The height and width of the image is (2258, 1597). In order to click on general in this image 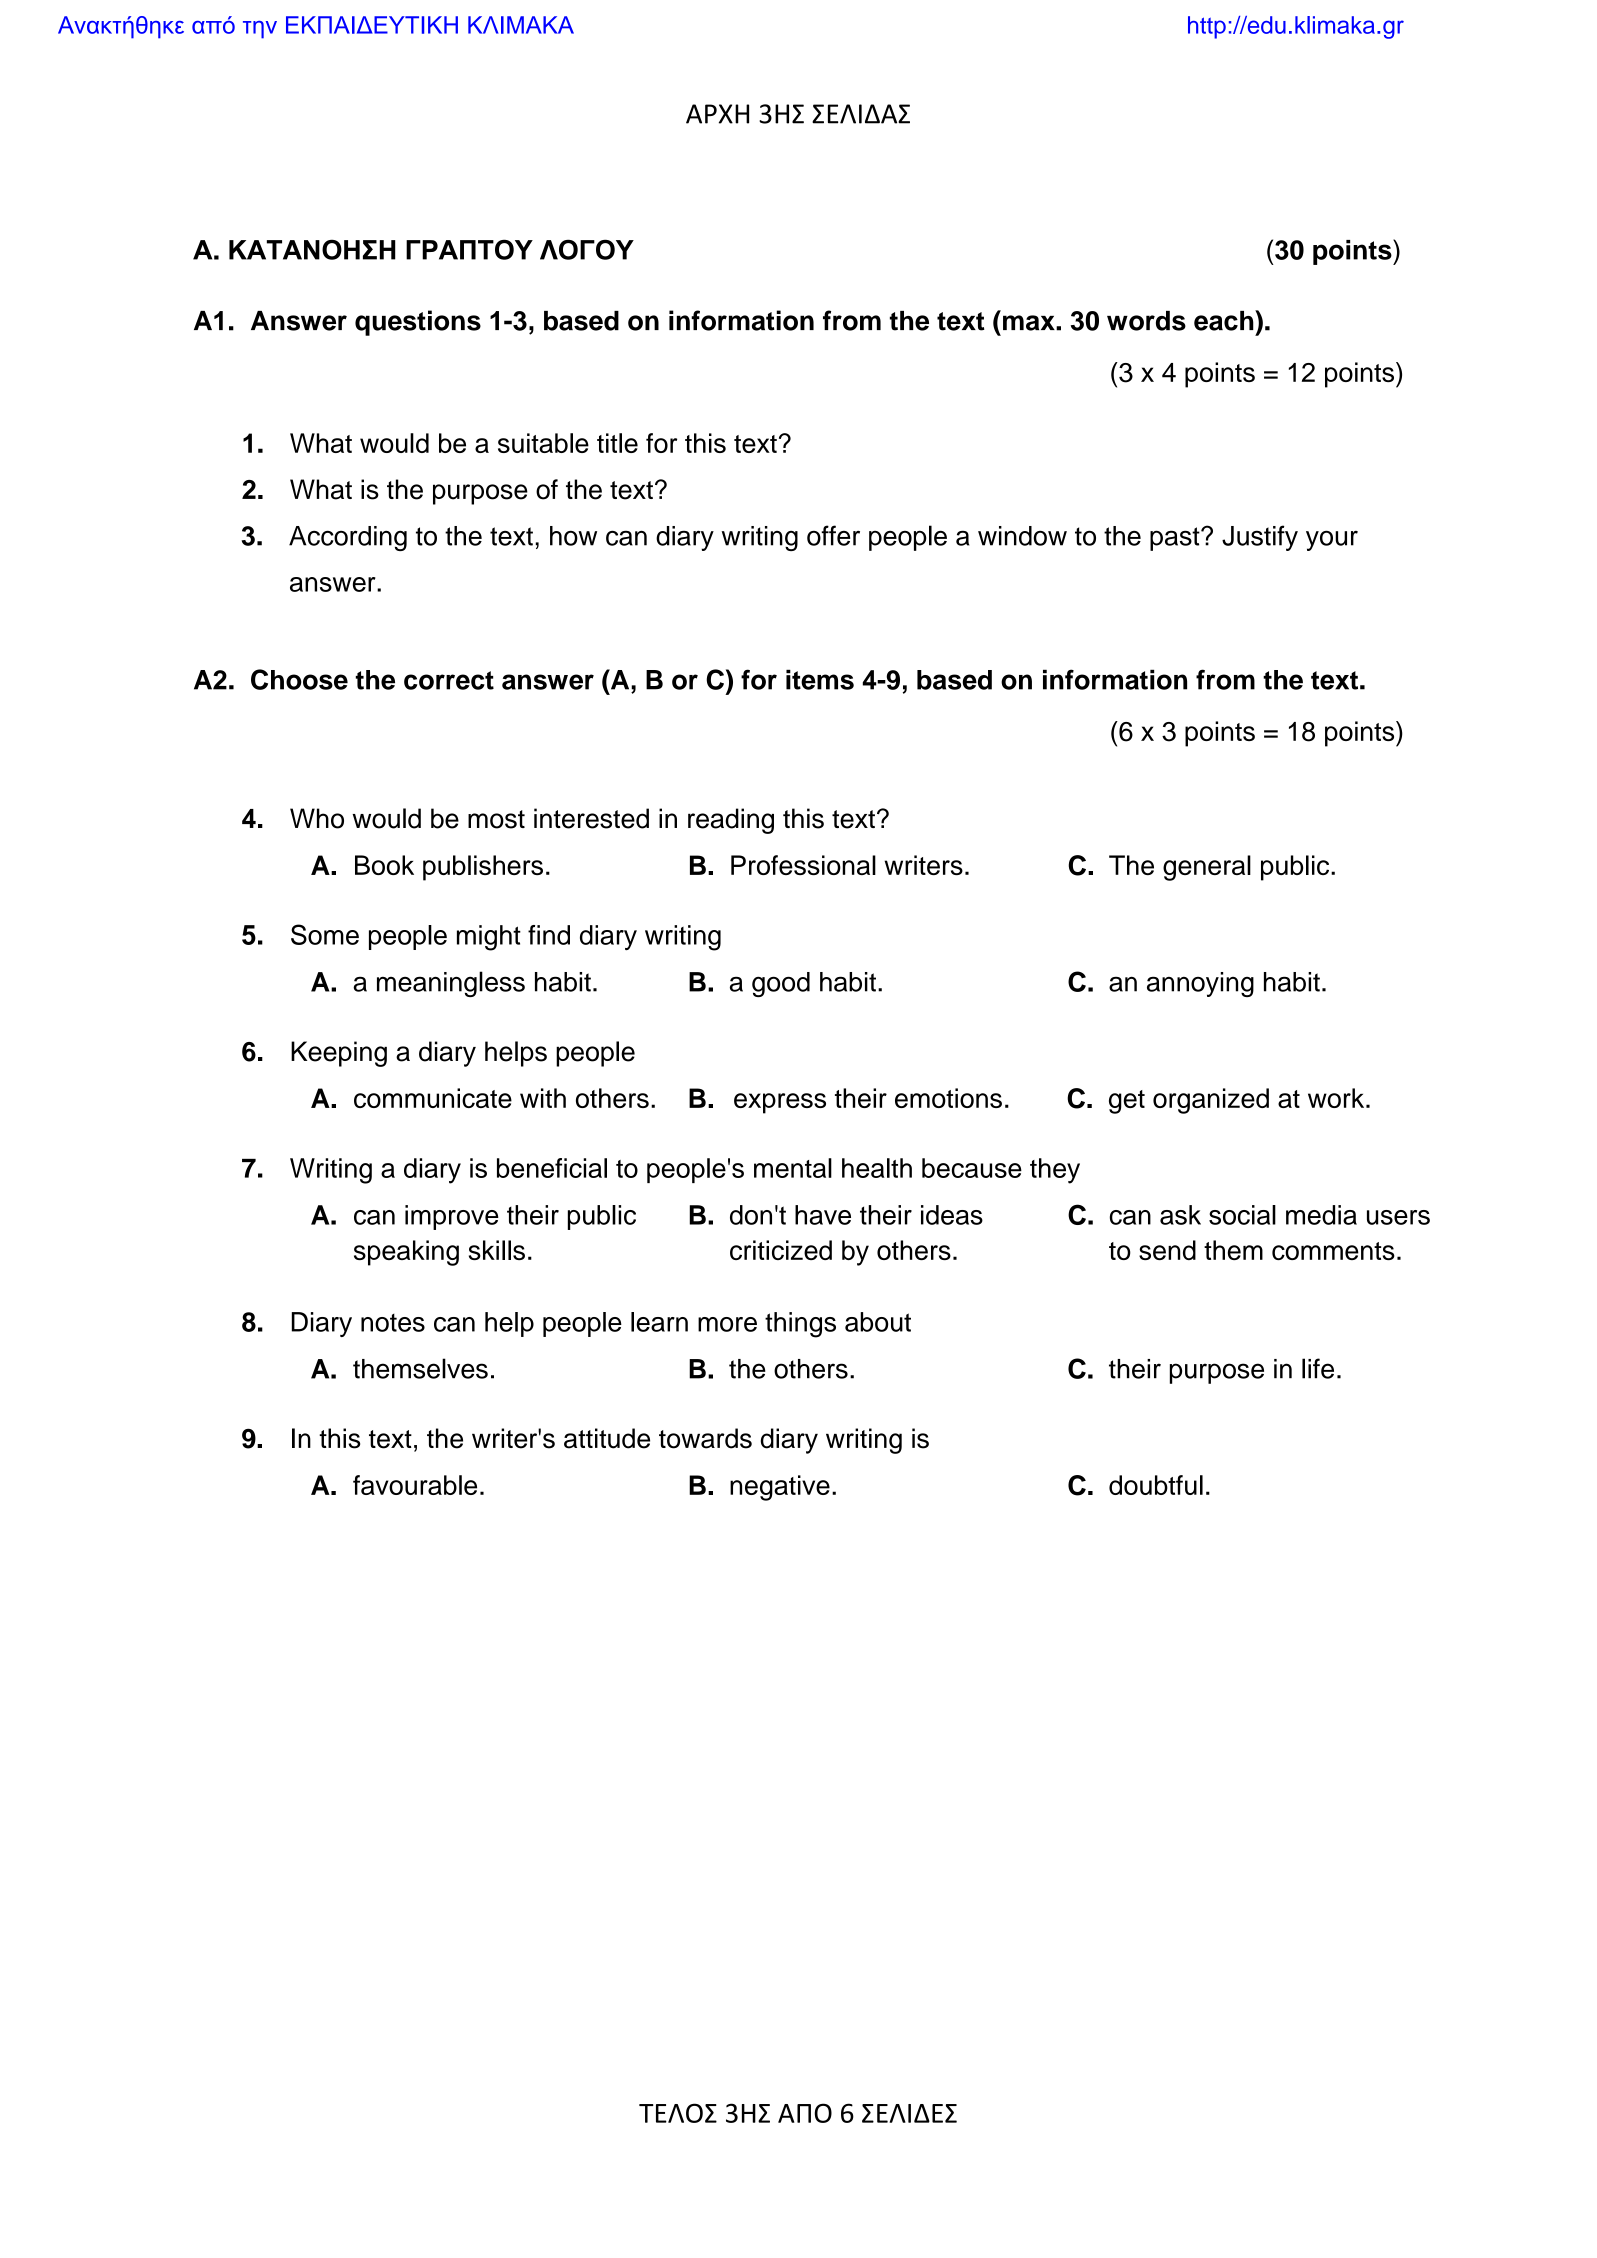, I will do `click(1207, 868)`.
